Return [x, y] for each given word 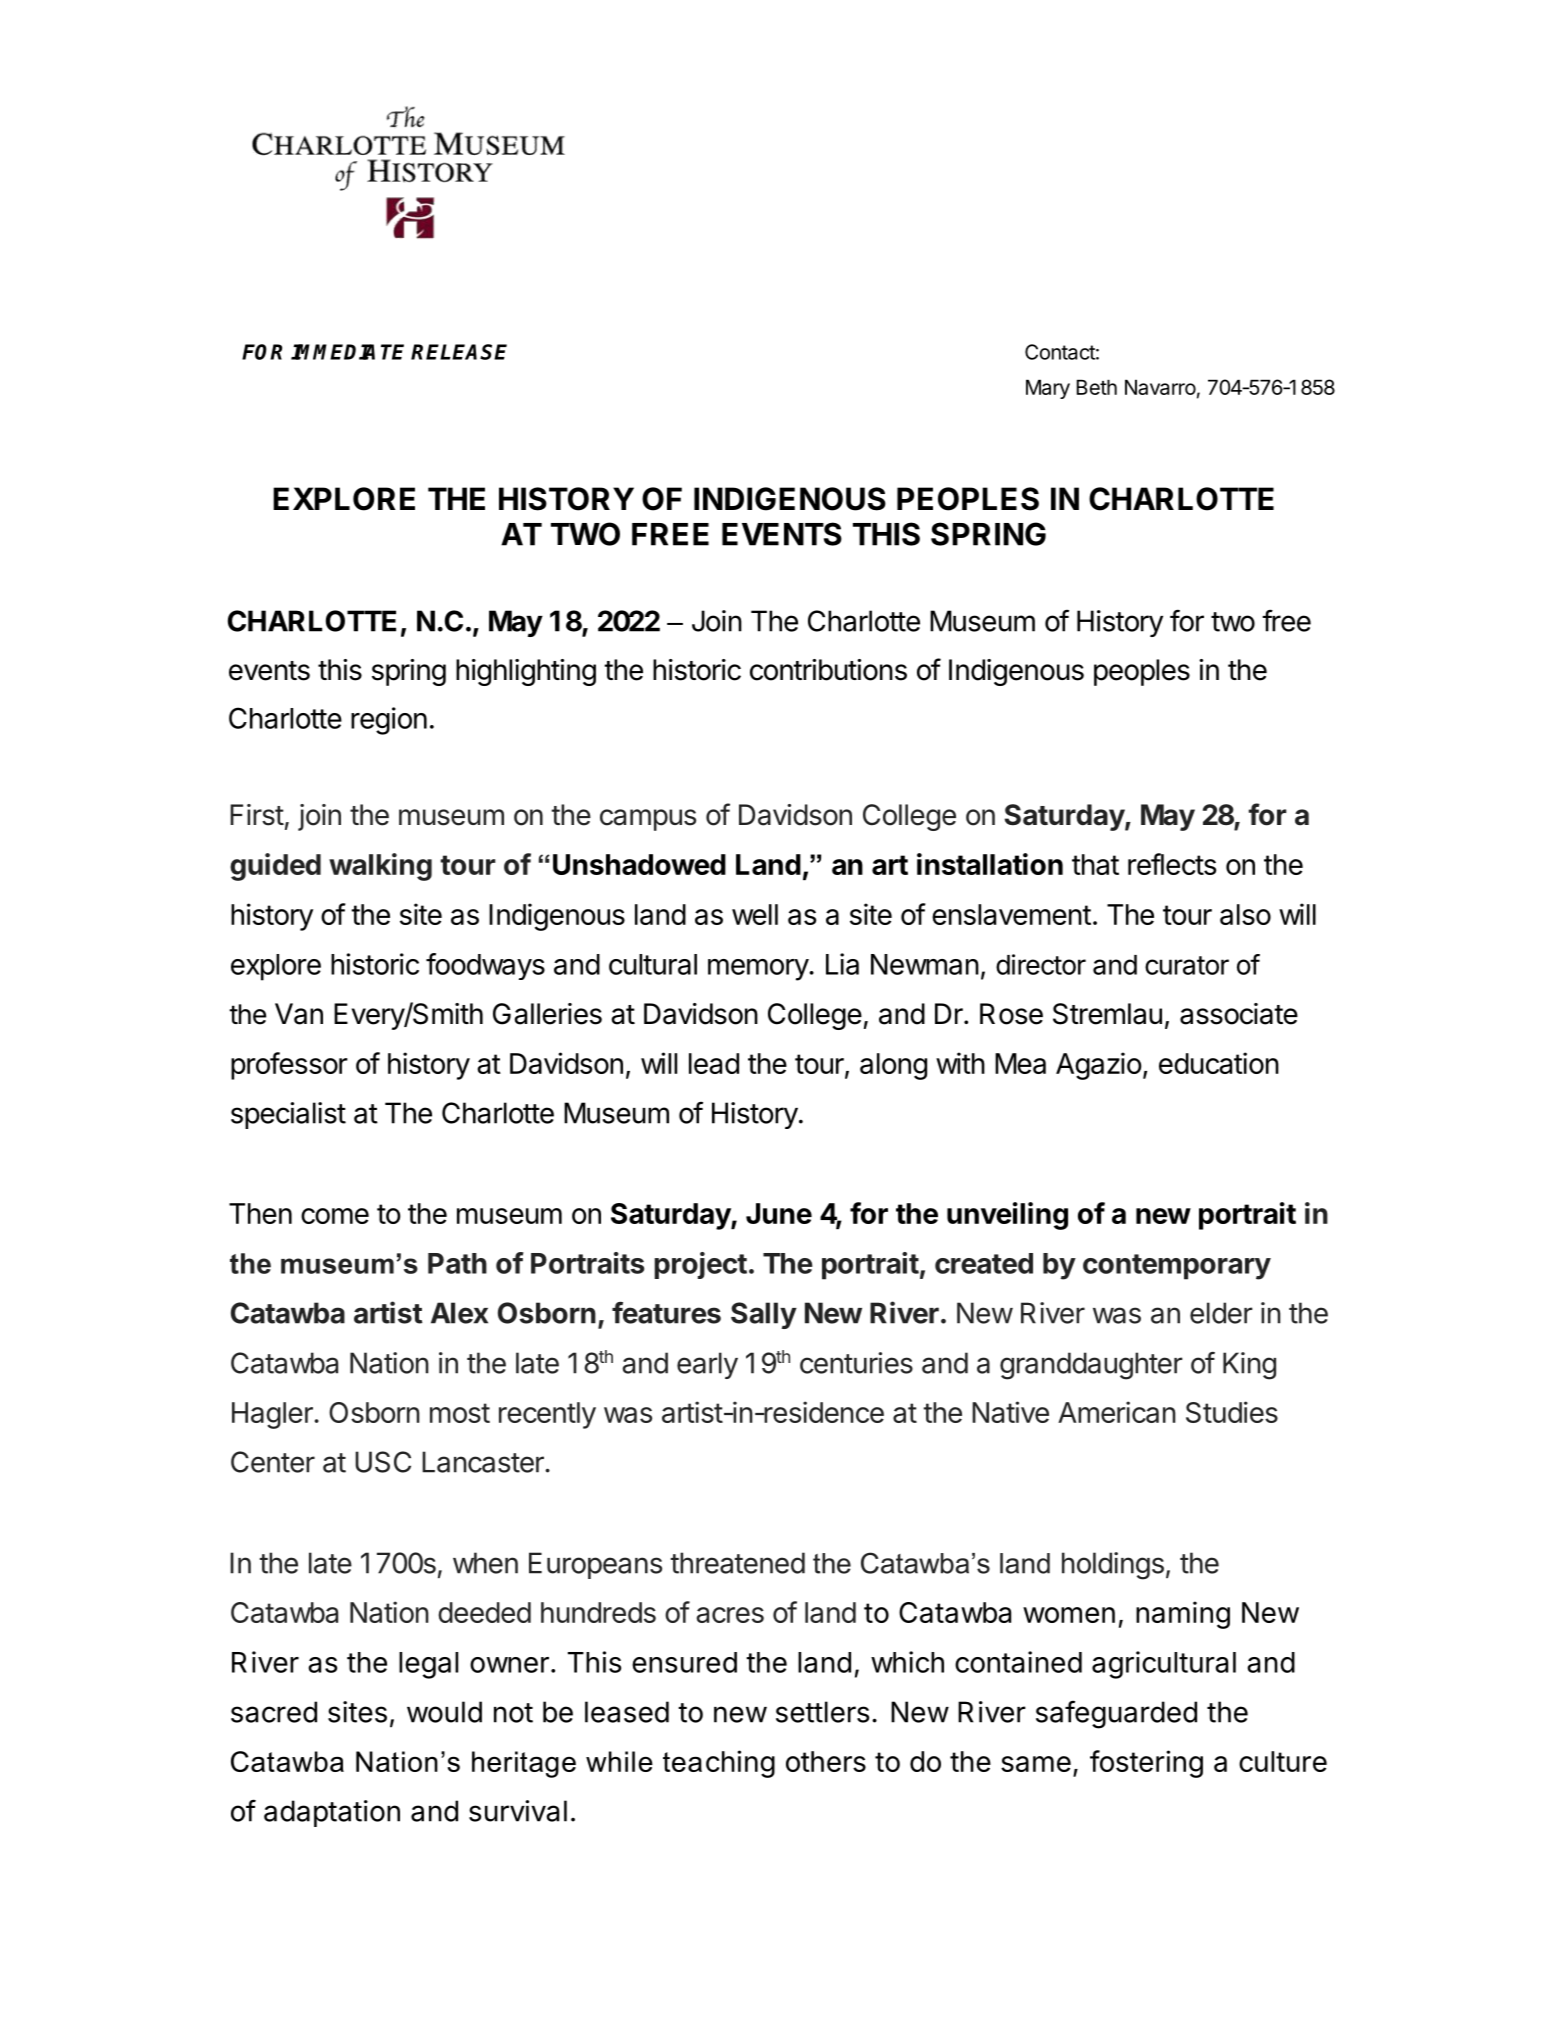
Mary [1048, 389]
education [1219, 1063]
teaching [719, 1764]
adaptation [332, 1813]
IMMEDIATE [347, 352]
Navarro [1160, 387]
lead [714, 1063]
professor [289, 1066]
